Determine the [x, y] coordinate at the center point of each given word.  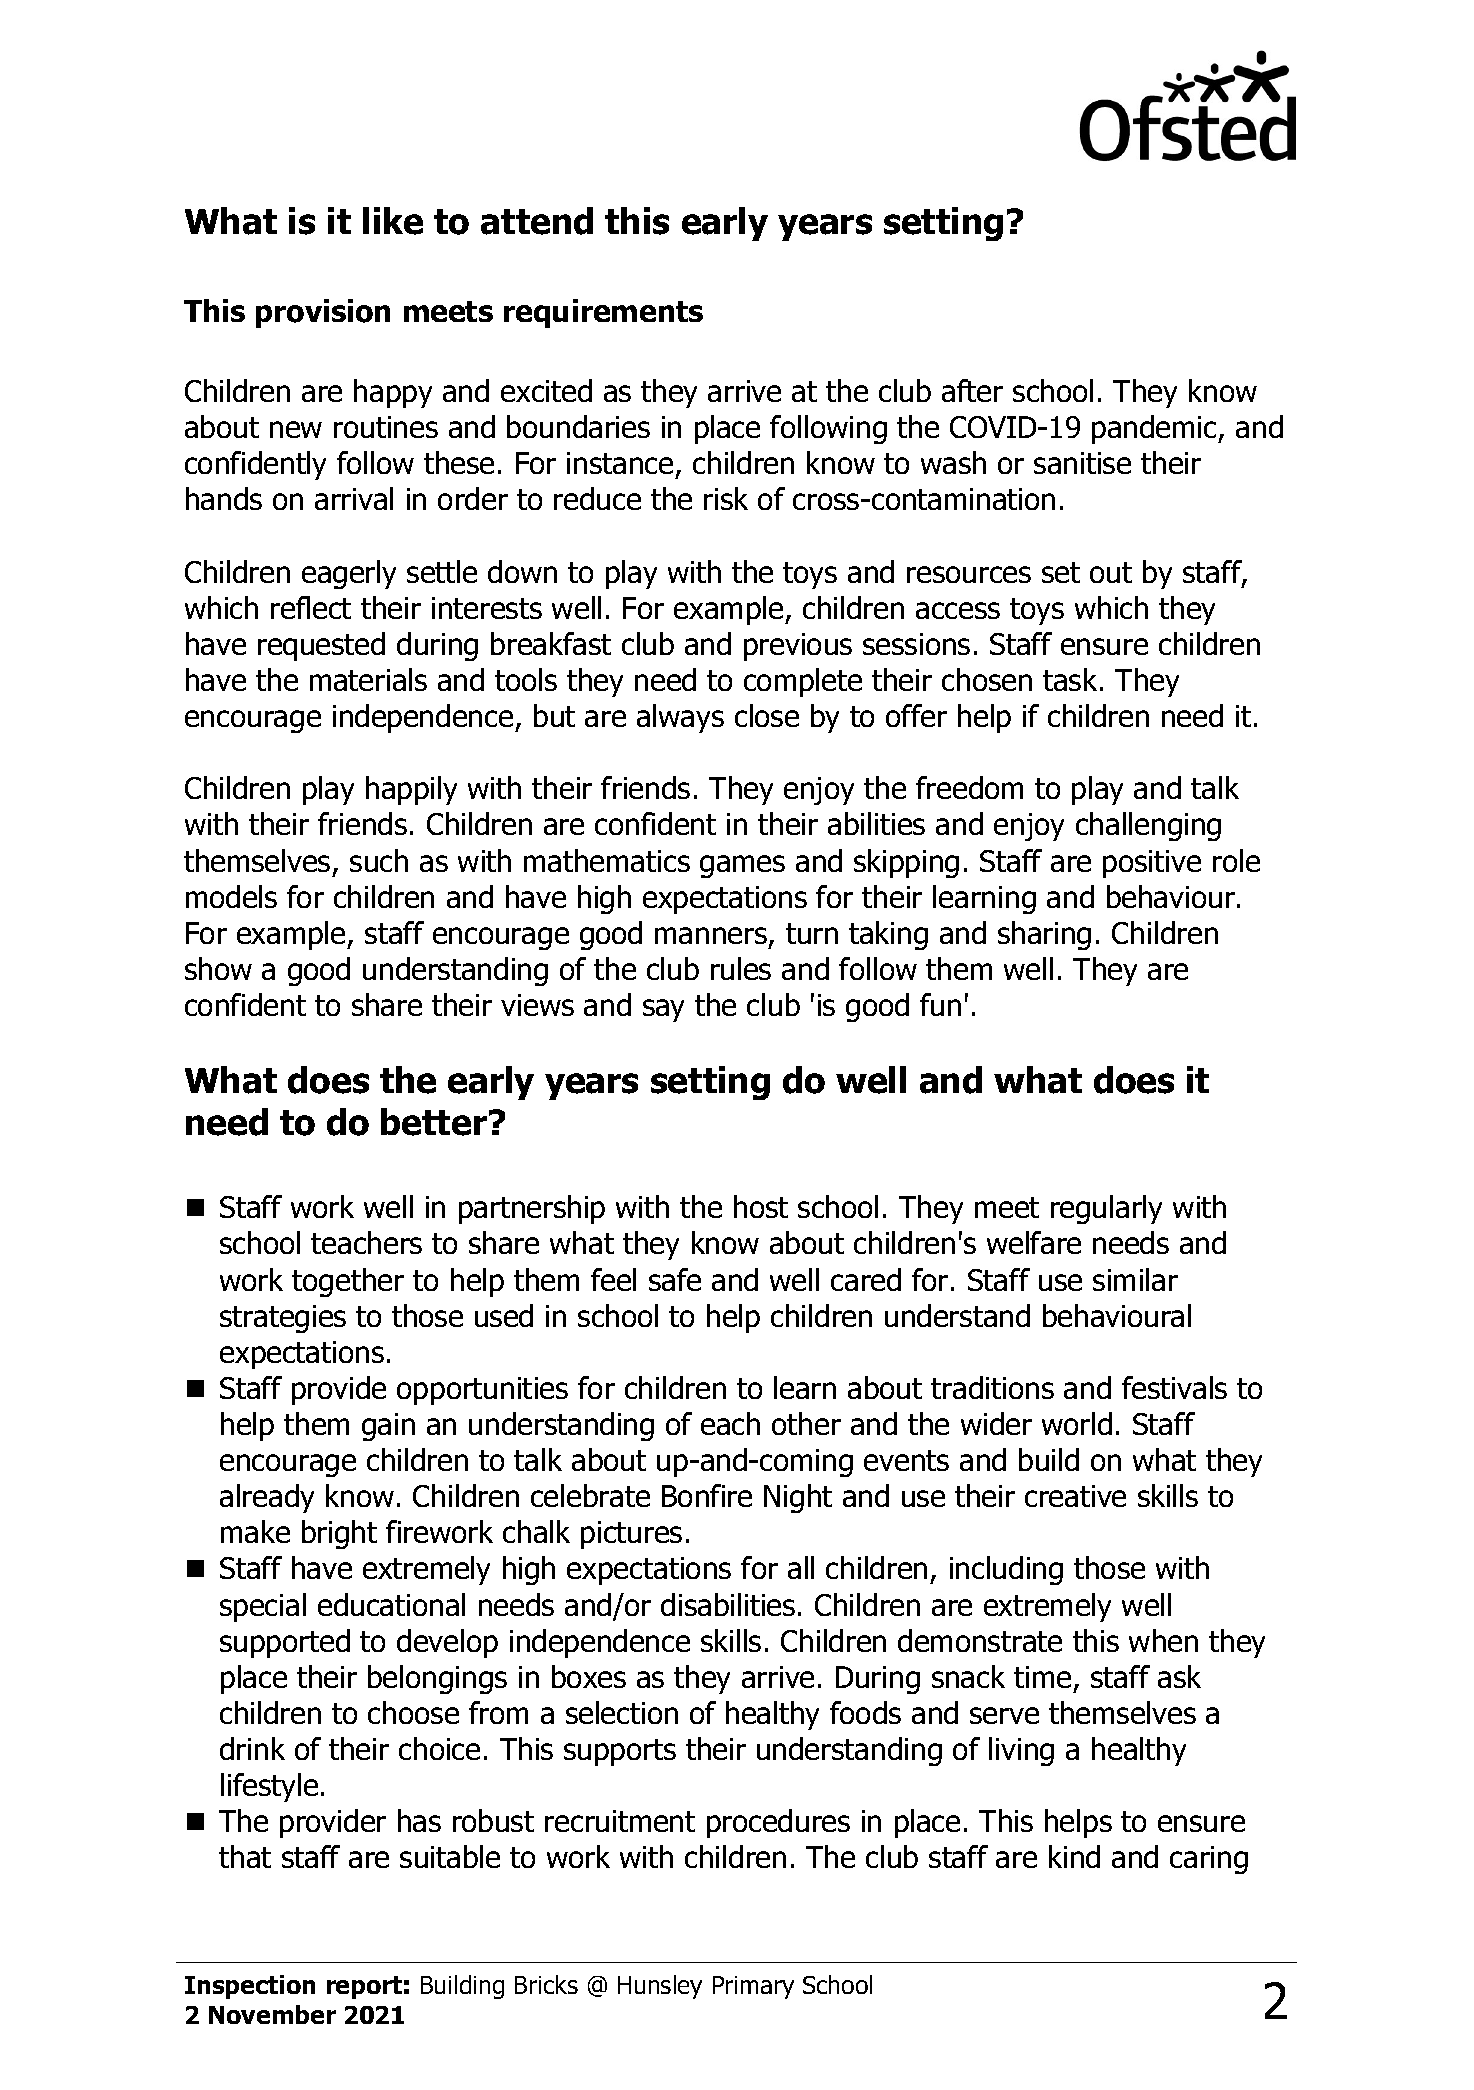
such [379, 860]
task [1070, 679]
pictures [631, 1535]
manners [712, 937]
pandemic [1155, 429]
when [1163, 1640]
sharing [1044, 935]
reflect [311, 607]
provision [323, 313]
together [348, 1282]
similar [1135, 1279]
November [272, 2014]
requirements [603, 313]
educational [391, 1604]
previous [798, 647]
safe [675, 1279]
